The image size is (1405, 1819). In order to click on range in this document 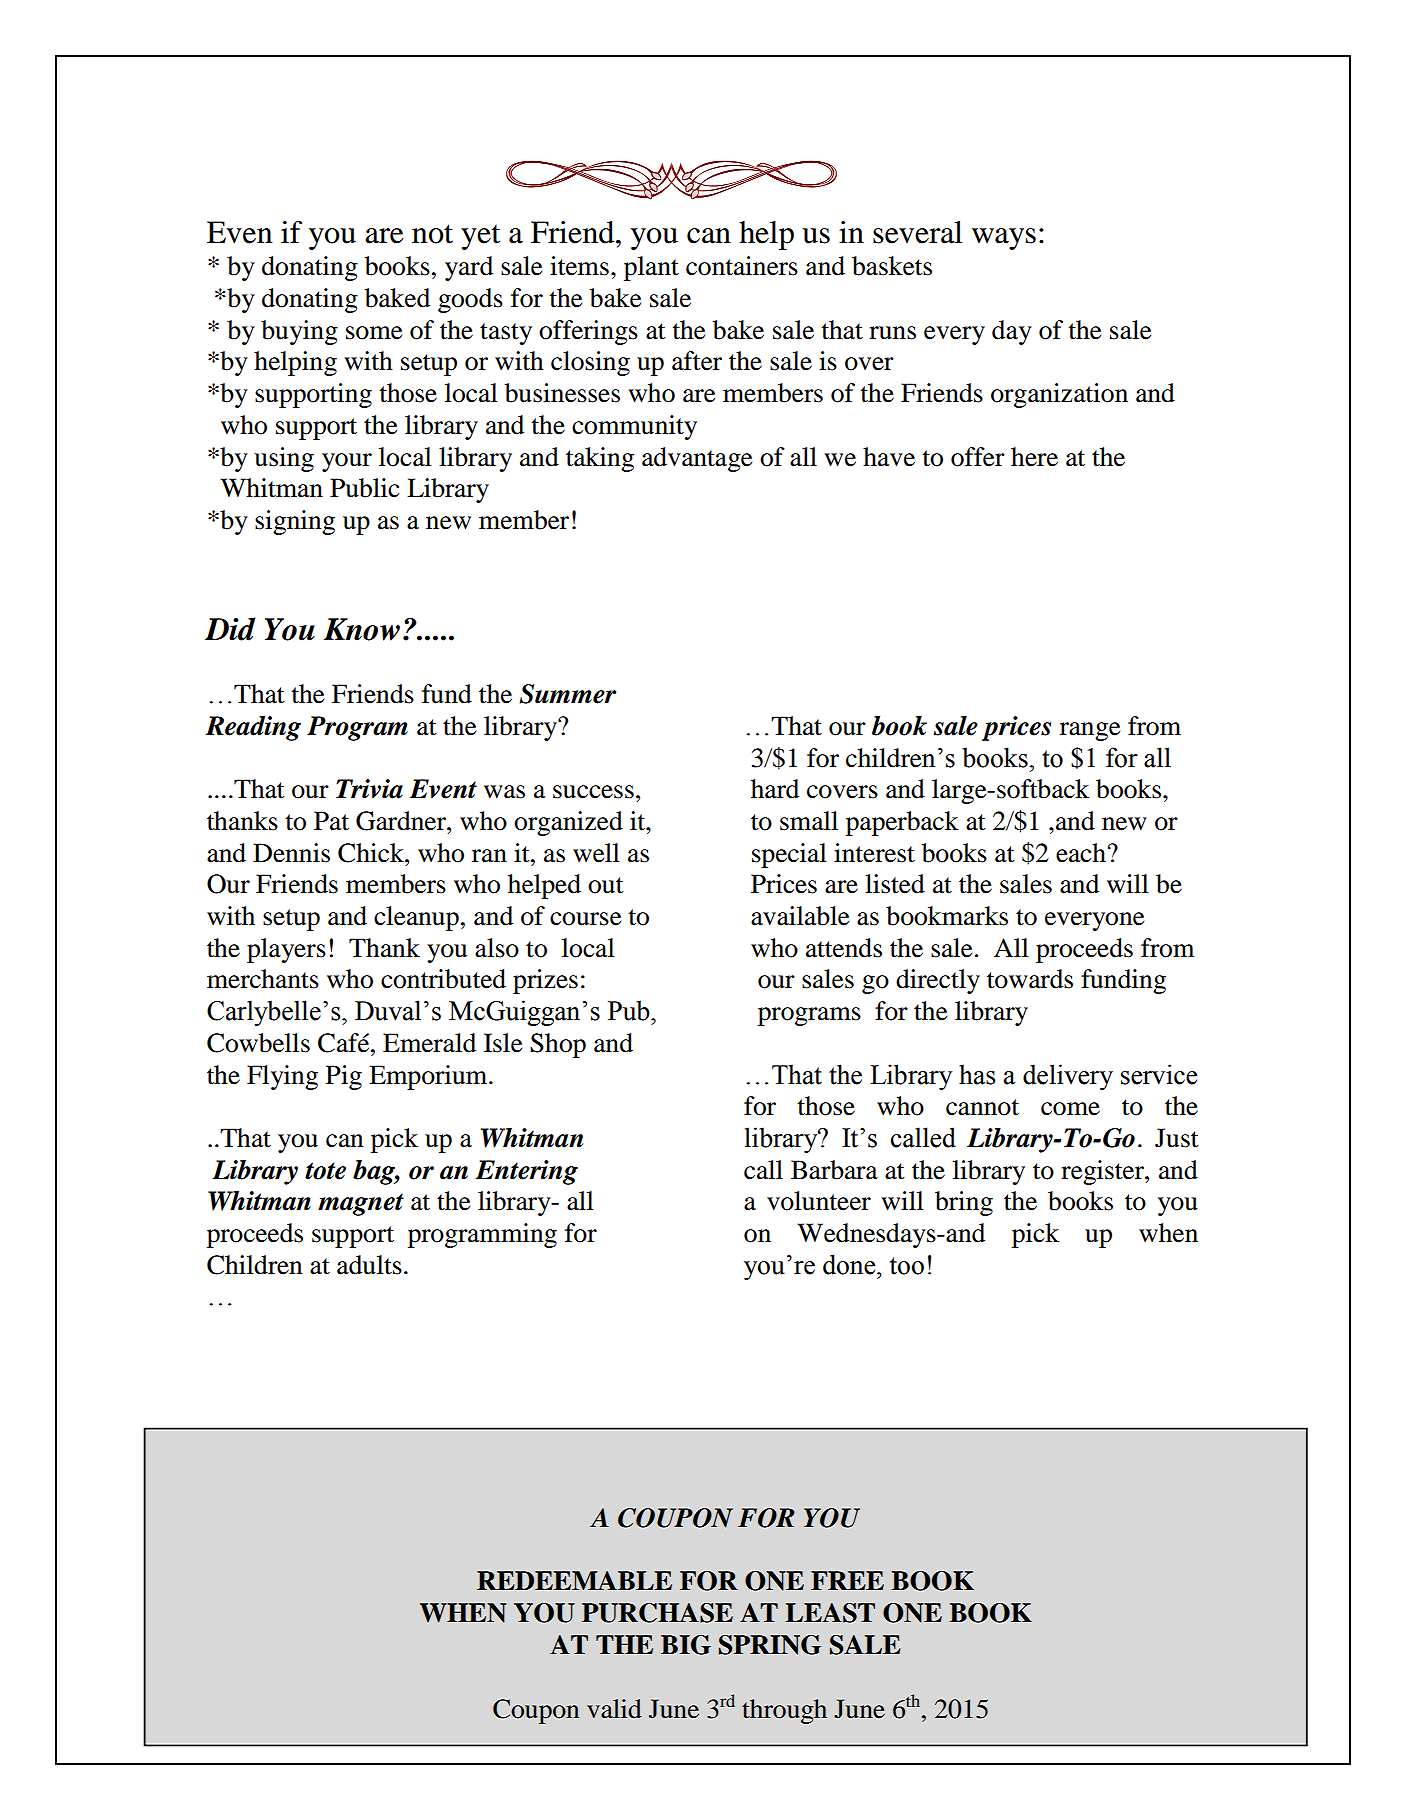, I will do `click(1090, 731)`.
